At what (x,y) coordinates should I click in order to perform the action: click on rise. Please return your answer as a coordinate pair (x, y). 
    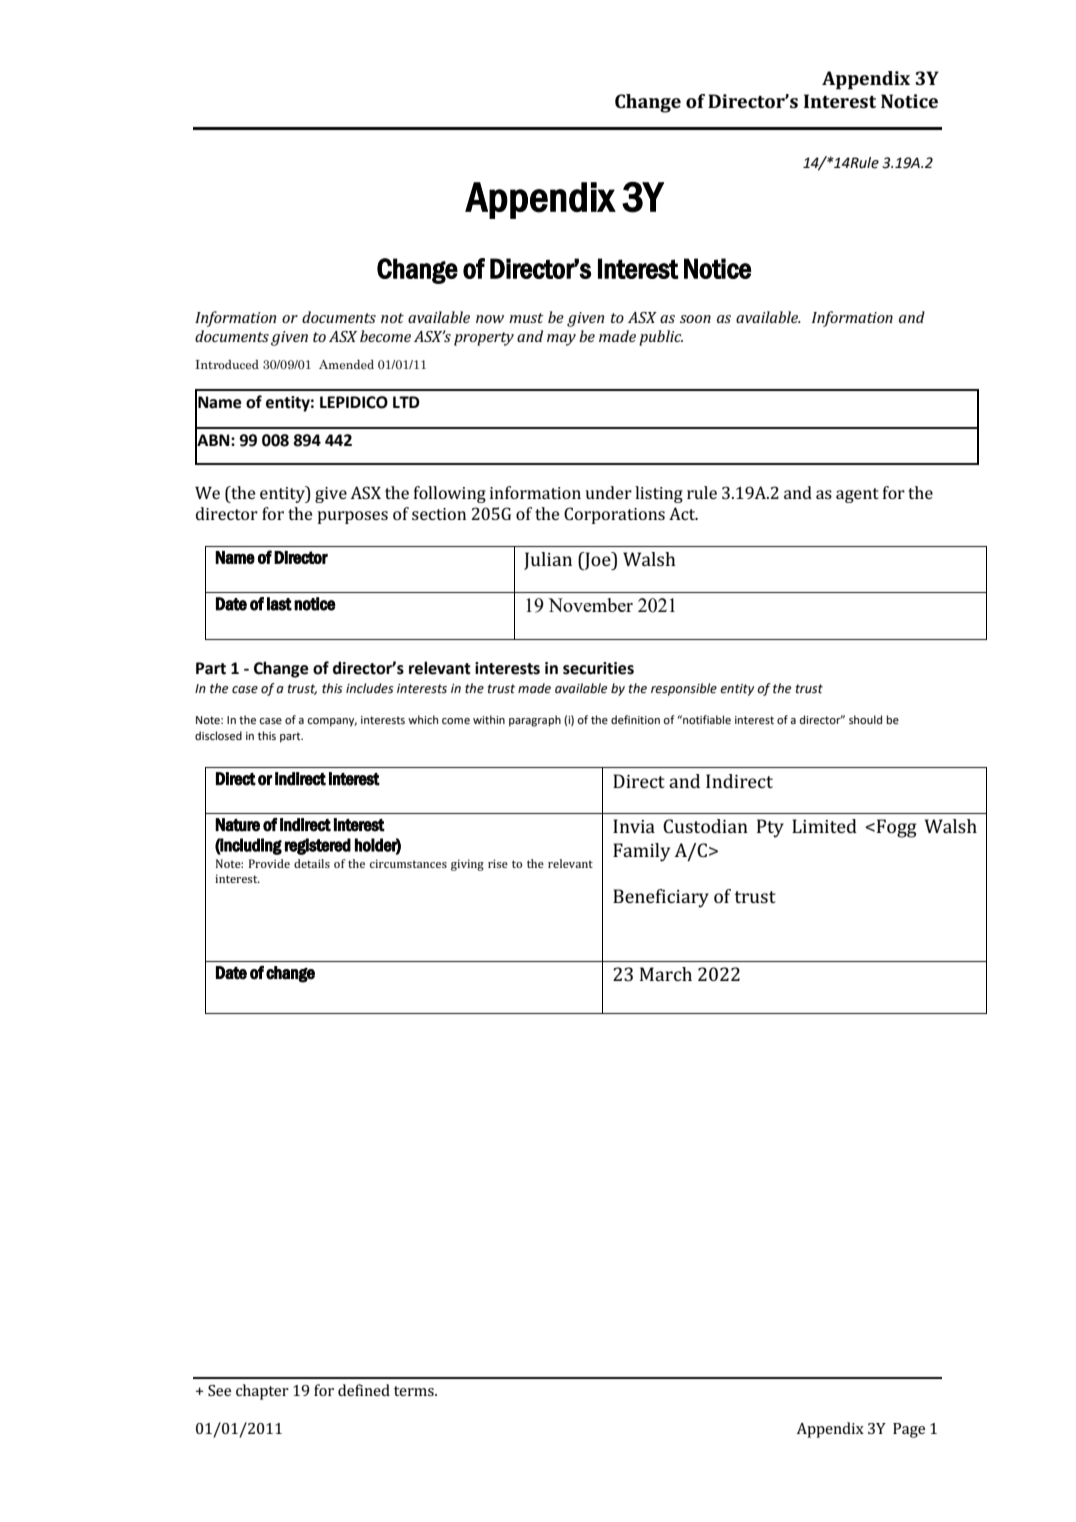
    Looking at the image, I should click on (498, 863).
